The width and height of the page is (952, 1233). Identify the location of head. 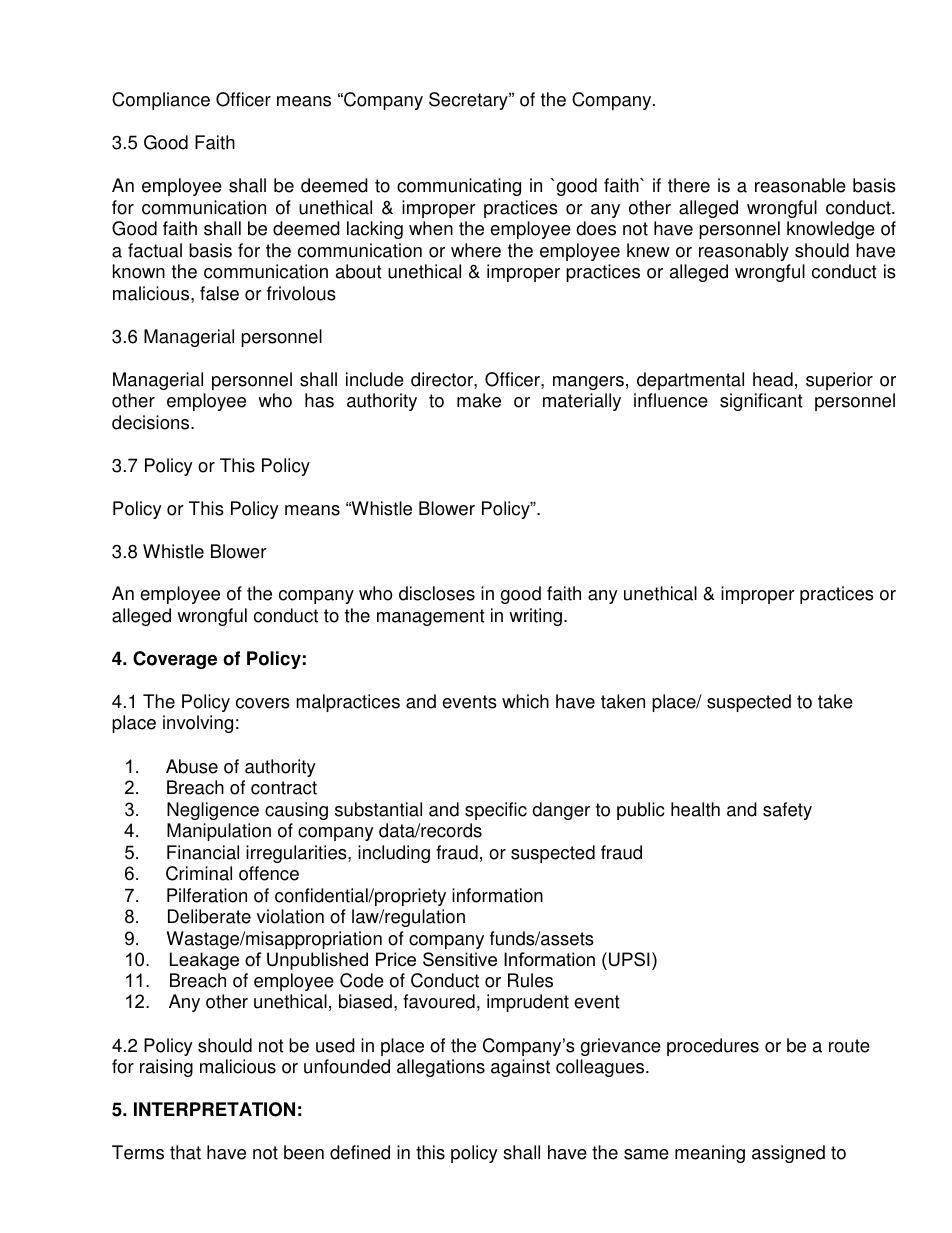
(773, 379).
